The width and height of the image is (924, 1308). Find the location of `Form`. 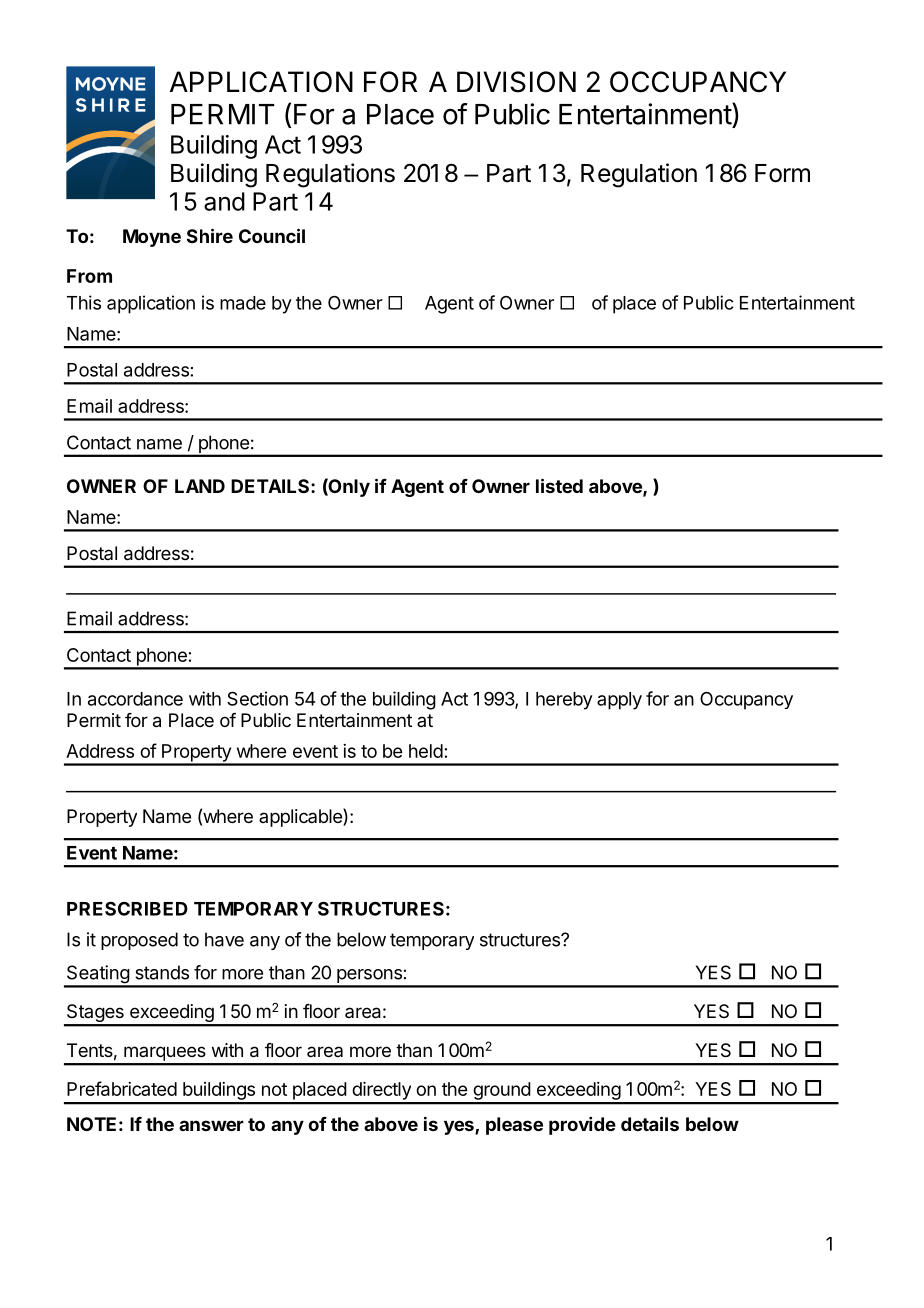

Form is located at coordinates (782, 173).
